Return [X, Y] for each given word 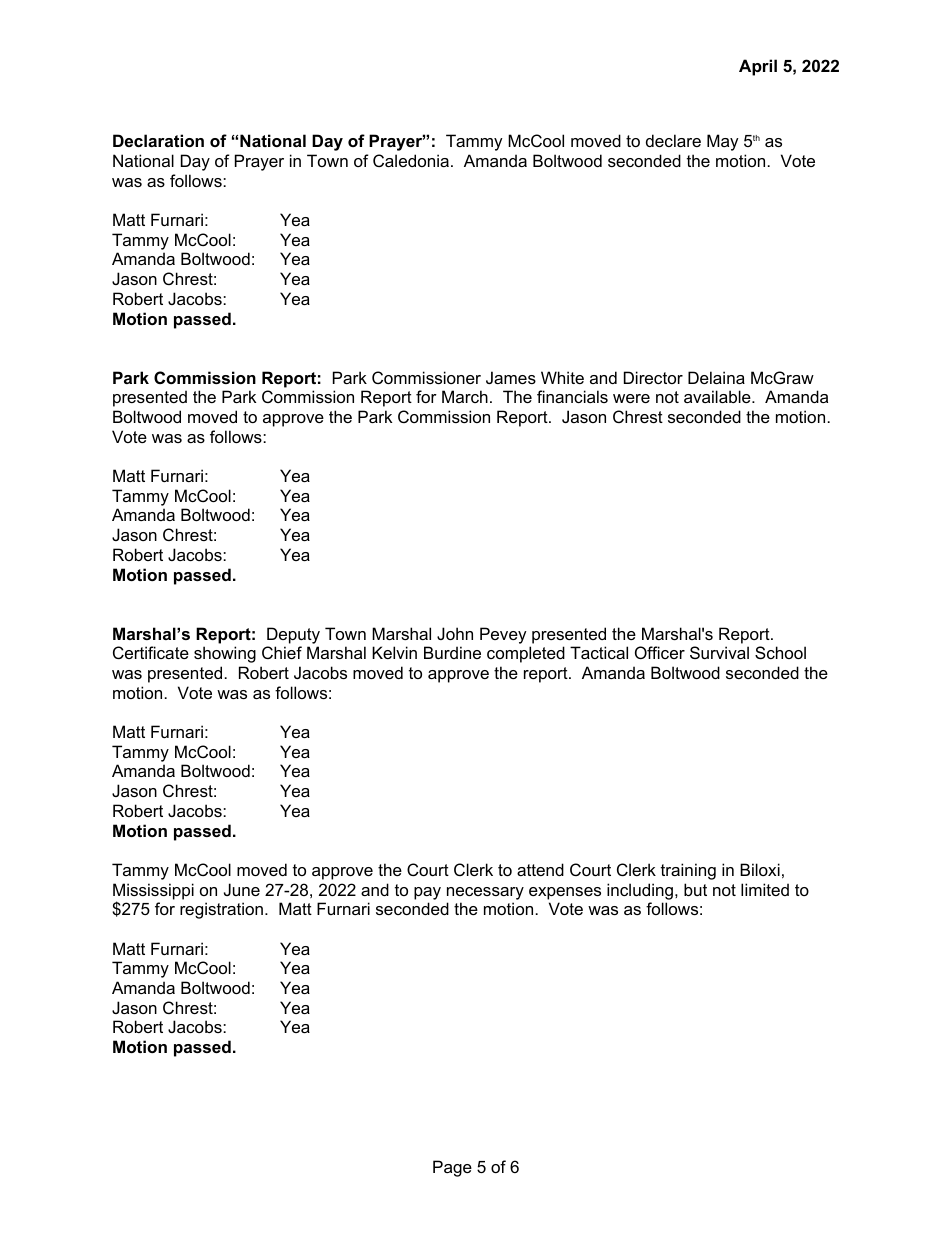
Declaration [158, 140]
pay [427, 893]
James [511, 377]
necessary [485, 893]
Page [452, 1168]
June [242, 889]
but [695, 889]
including [640, 891]
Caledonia [411, 160]
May [723, 142]
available [717, 396]
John [455, 633]
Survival [719, 652]
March [465, 396]
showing [225, 654]
